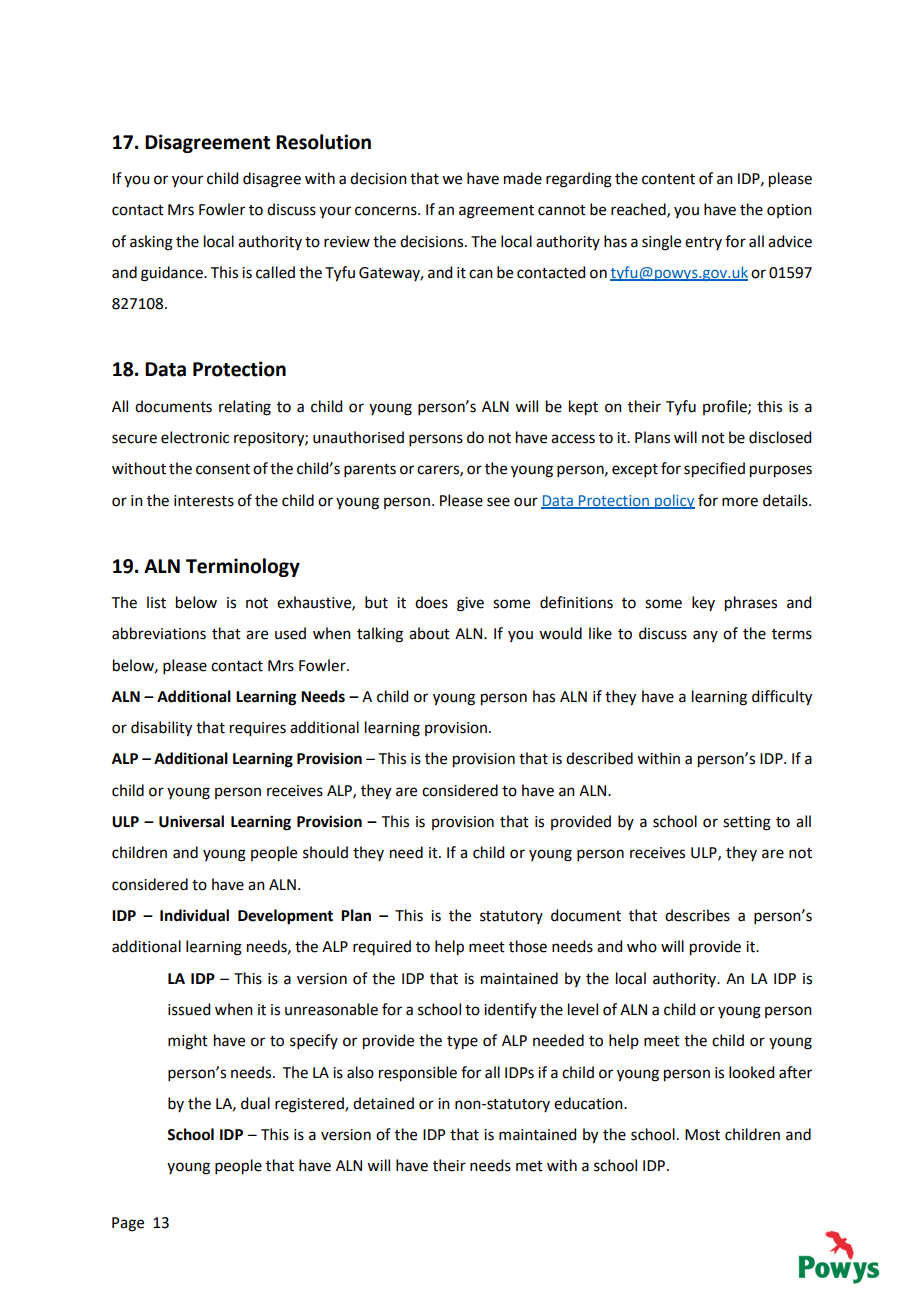 The height and width of the screenshot is (1308, 924). Describe the element at coordinates (128, 1224) in the screenshot. I see `Page` at that location.
